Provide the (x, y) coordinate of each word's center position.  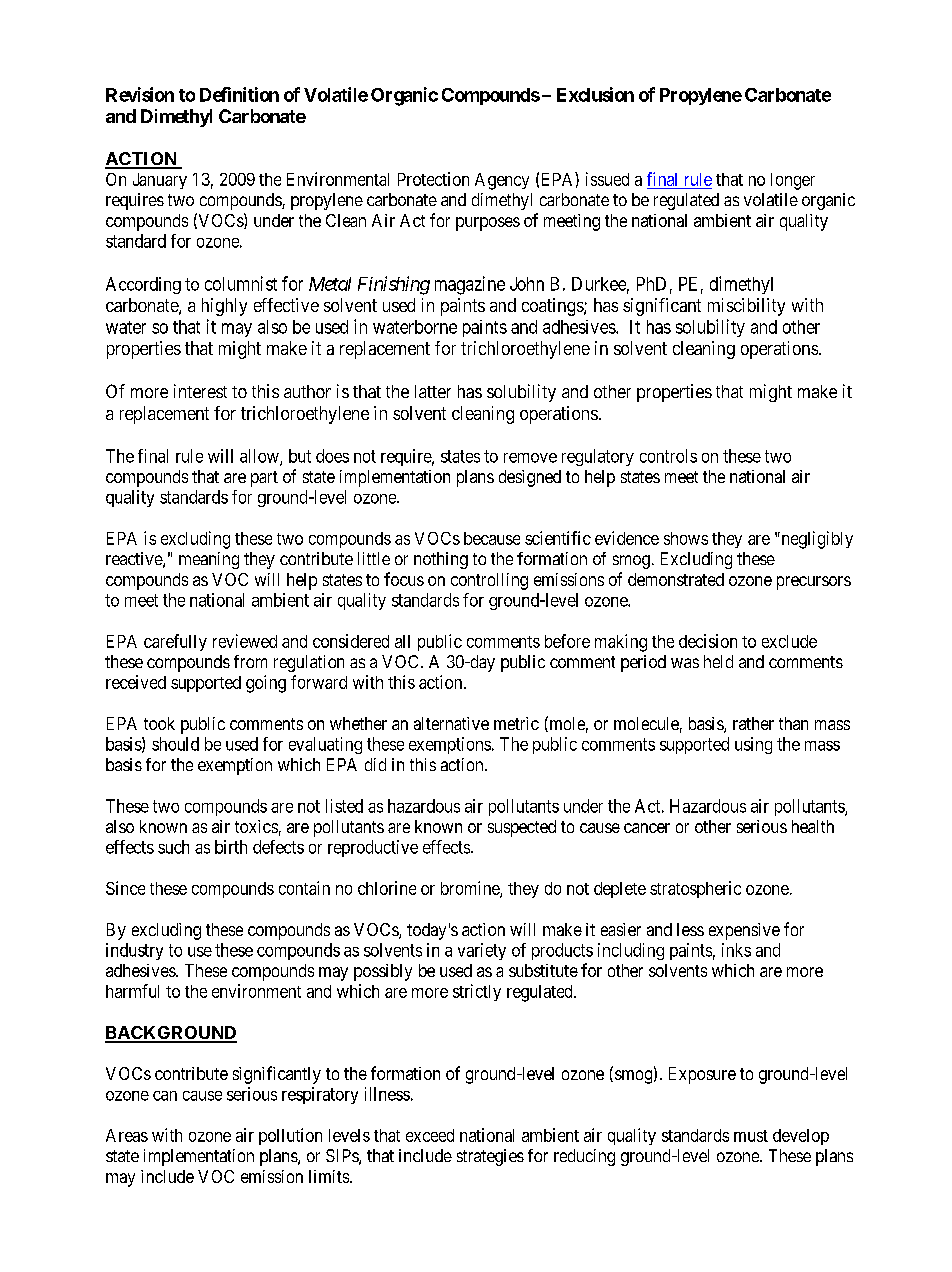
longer (793, 181)
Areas (127, 1135)
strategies (490, 1157)
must (751, 1136)
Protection (433, 179)
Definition (239, 94)
